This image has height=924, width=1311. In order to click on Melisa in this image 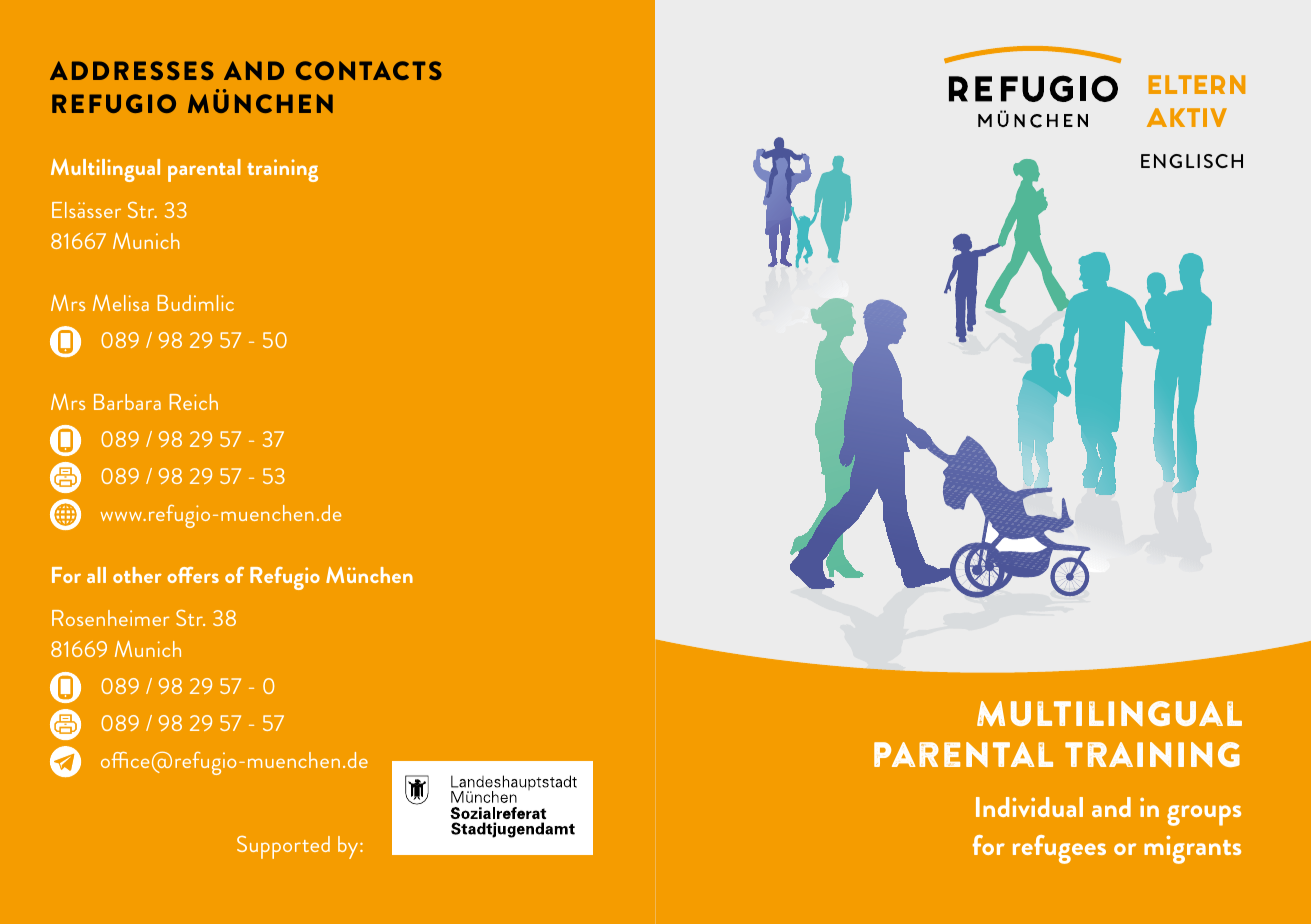, I will do `click(121, 303)`.
